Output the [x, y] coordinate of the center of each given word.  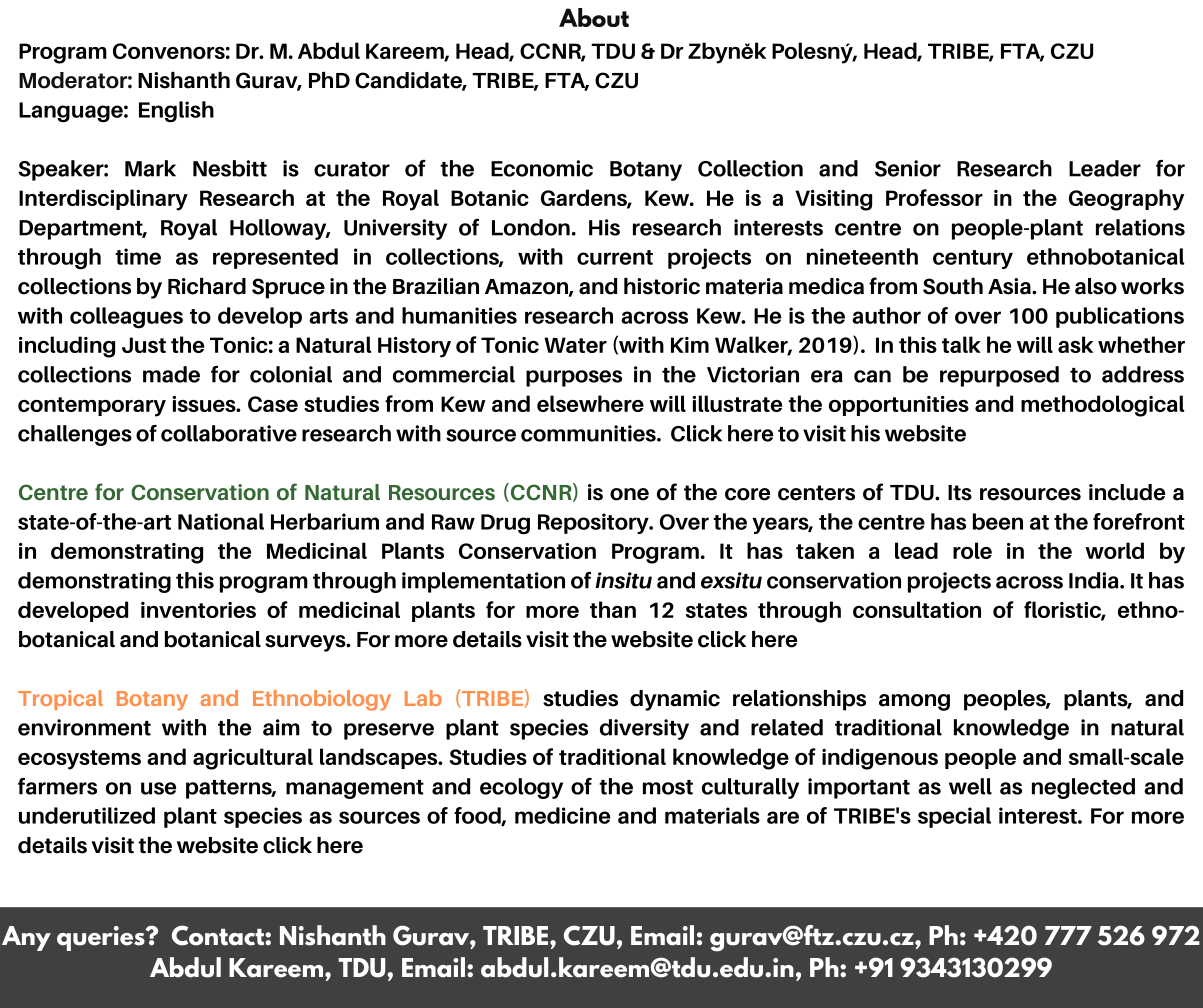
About [594, 17]
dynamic [675, 700]
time [138, 256]
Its [960, 493]
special [954, 817]
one [629, 494]
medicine [562, 815]
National [221, 521]
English [176, 112]
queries [102, 938]
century [973, 259]
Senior [908, 168]
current [615, 257]
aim [281, 727]
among [914, 702]
